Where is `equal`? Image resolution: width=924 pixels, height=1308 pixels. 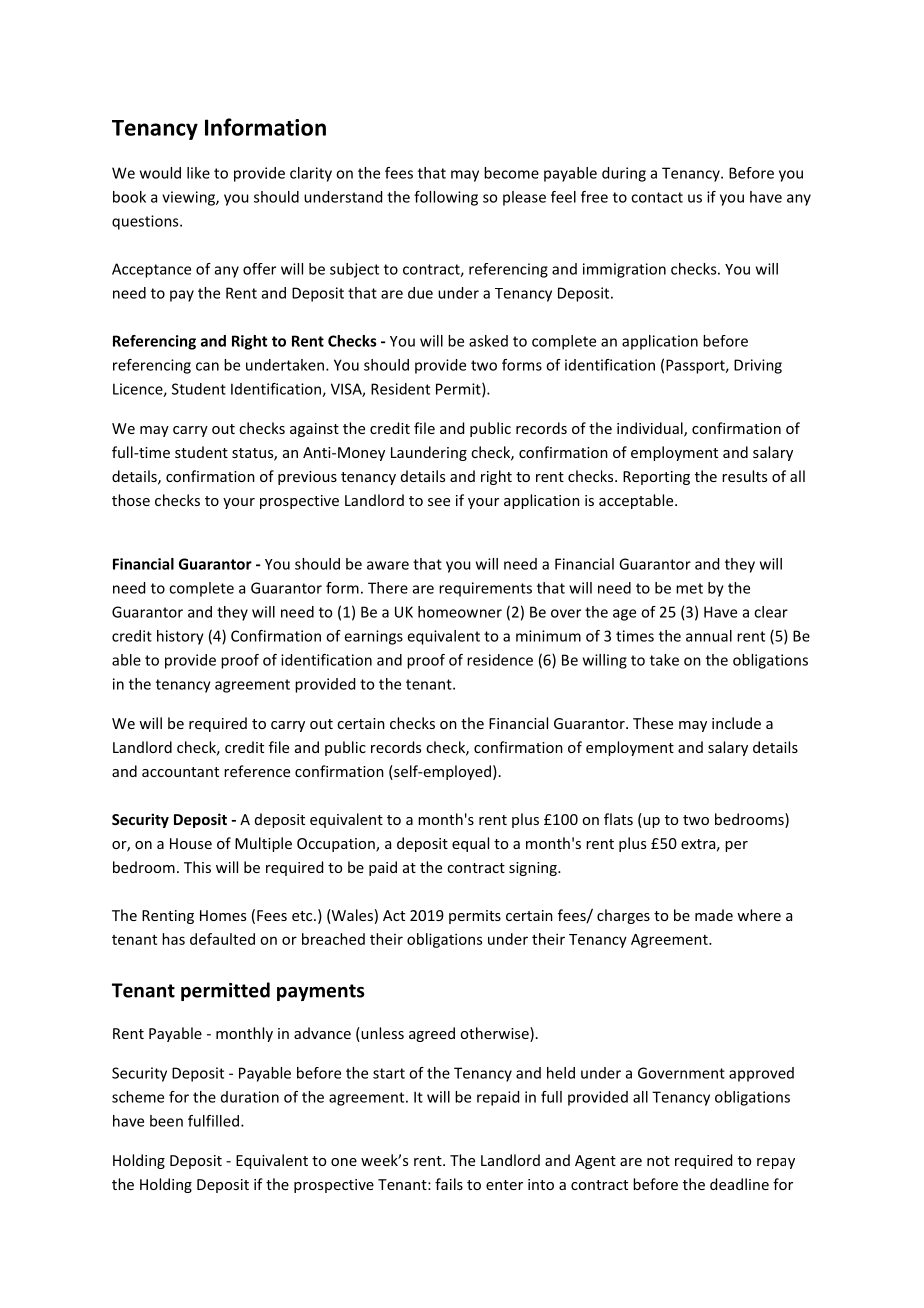 equal is located at coordinates (470, 844).
